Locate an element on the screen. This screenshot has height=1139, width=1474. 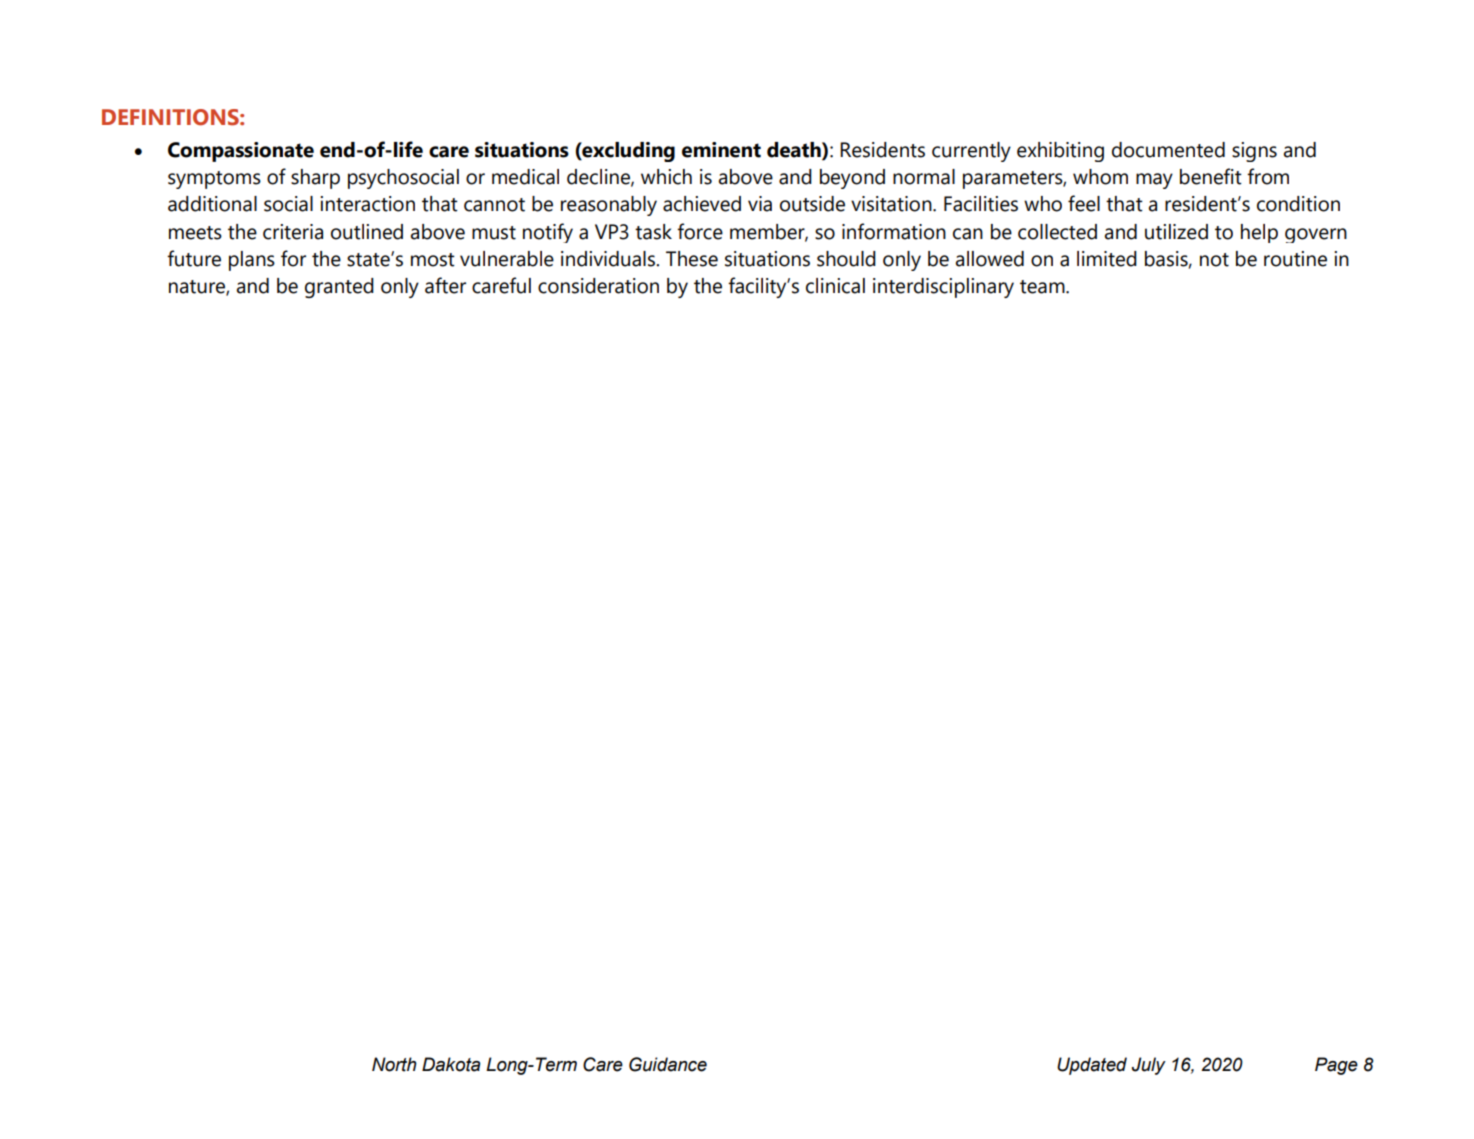
sharp is located at coordinates (315, 179).
